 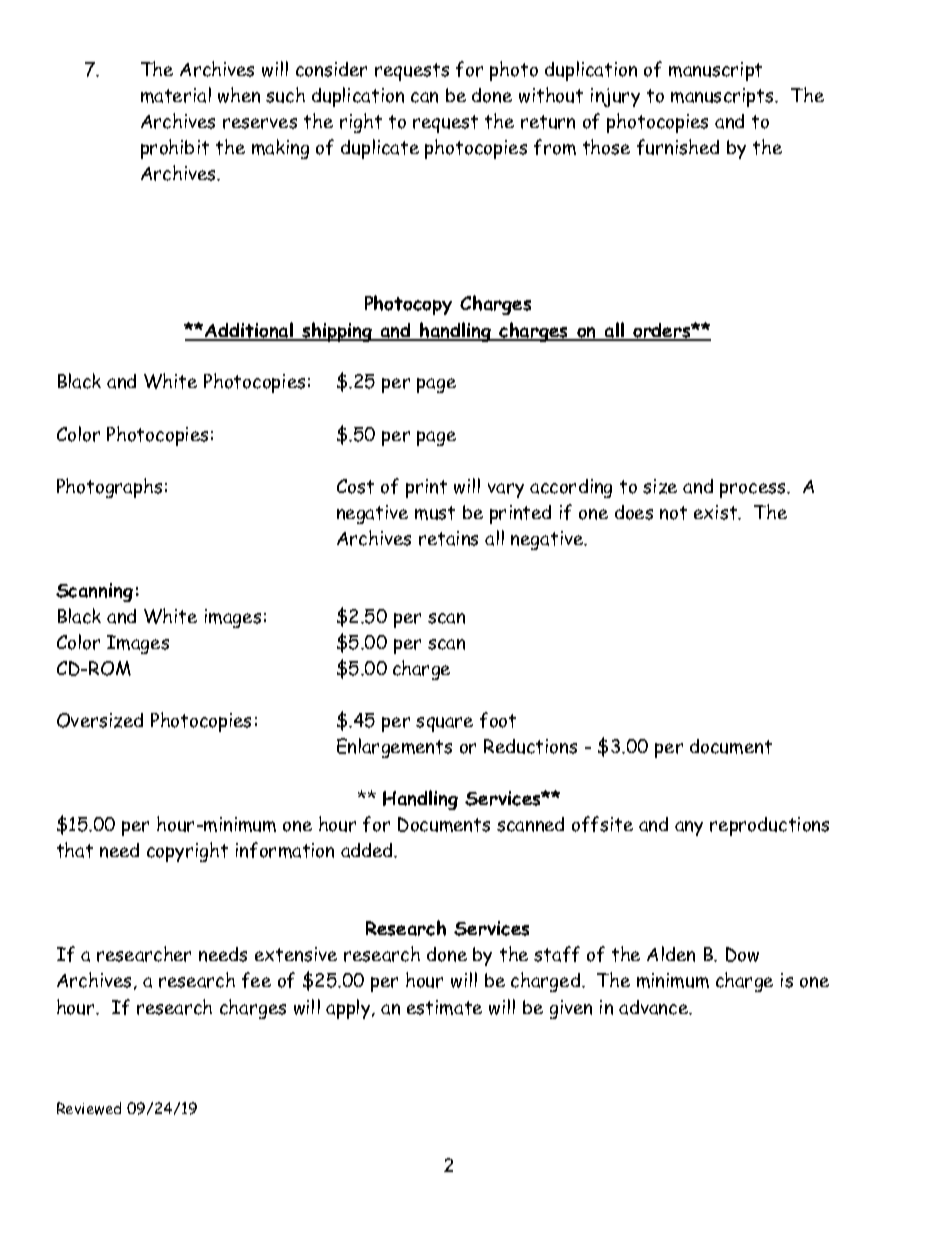 What do you see at coordinates (678, 147) in the screenshot?
I see `furnished` at bounding box center [678, 147].
